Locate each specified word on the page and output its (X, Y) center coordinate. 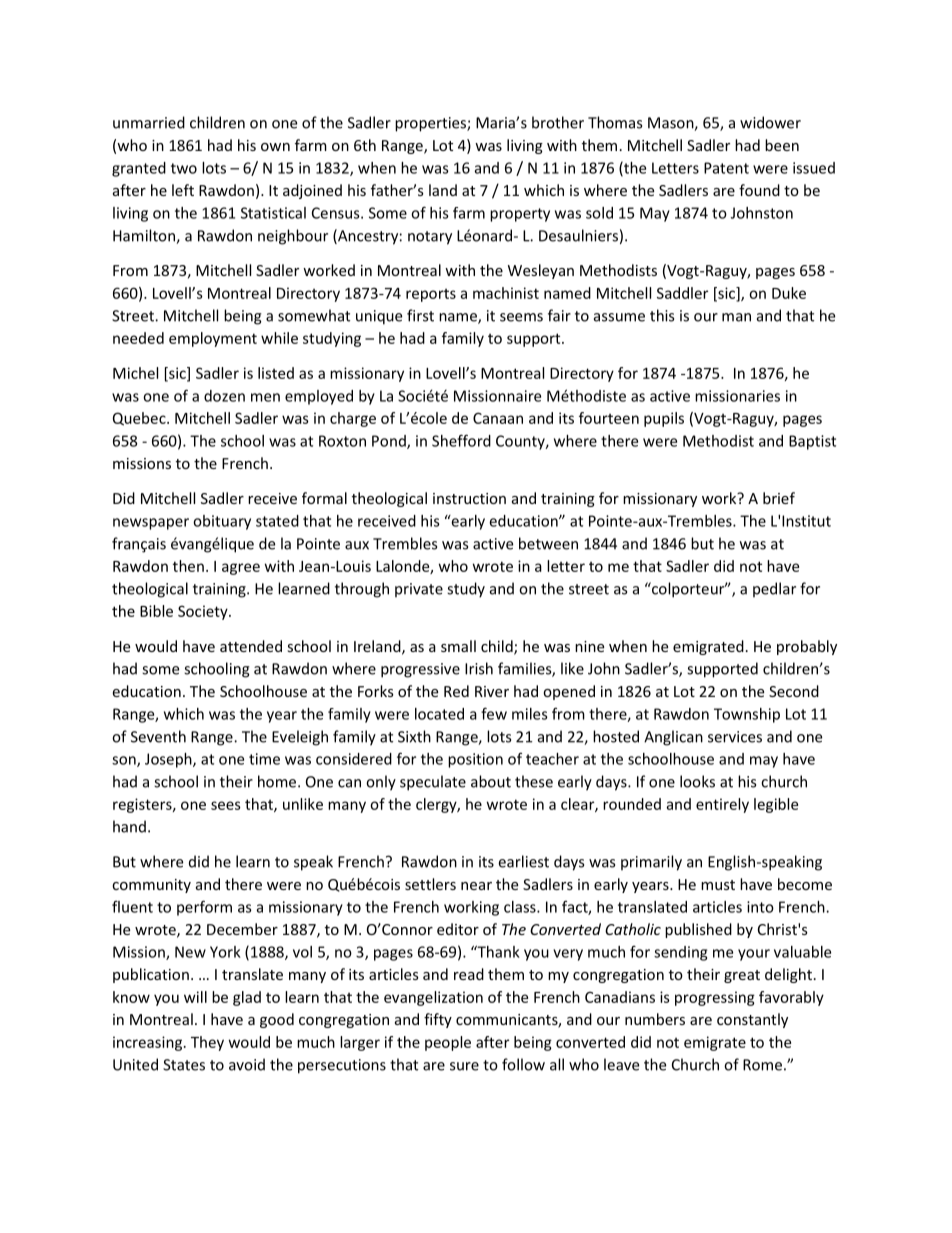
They (207, 1043)
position (475, 760)
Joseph (169, 760)
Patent (726, 168)
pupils (664, 419)
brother (558, 122)
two (184, 168)
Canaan (498, 418)
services (735, 737)
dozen (224, 396)
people (448, 1043)
